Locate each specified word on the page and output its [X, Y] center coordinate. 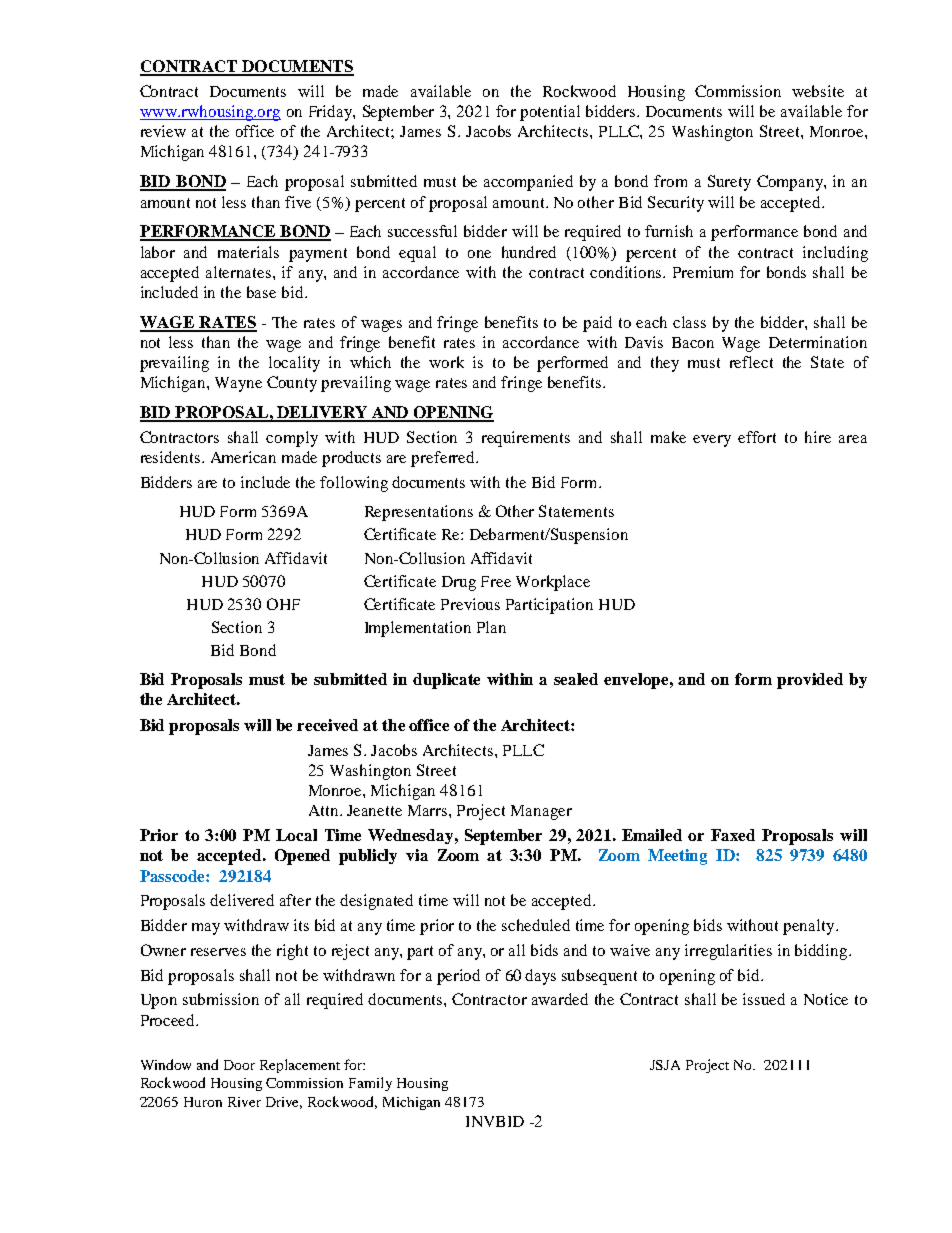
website [818, 91]
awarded [560, 999]
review [163, 131]
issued [764, 999]
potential [550, 113]
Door [239, 1065]
